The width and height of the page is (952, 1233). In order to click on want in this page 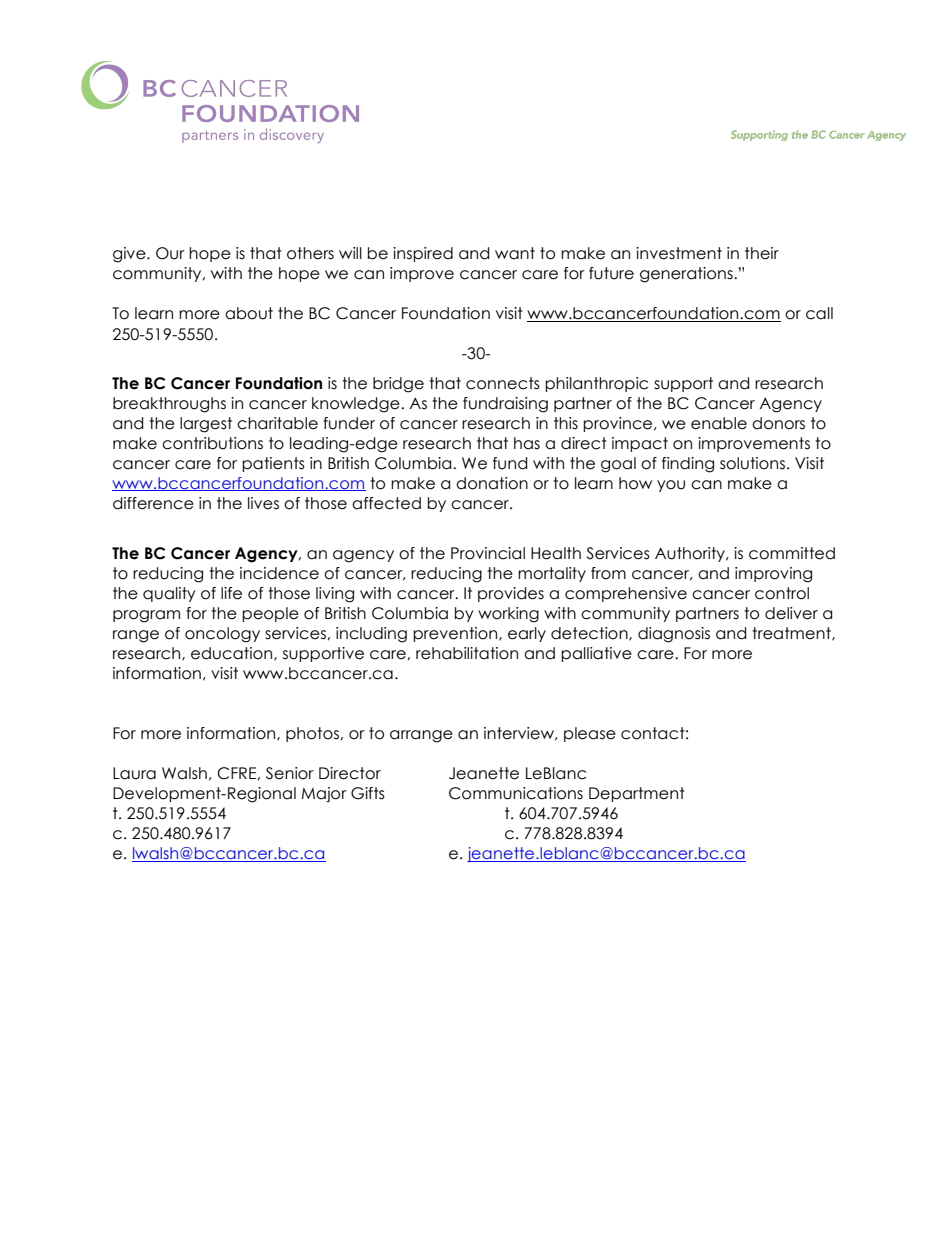, I will do `click(515, 253)`.
